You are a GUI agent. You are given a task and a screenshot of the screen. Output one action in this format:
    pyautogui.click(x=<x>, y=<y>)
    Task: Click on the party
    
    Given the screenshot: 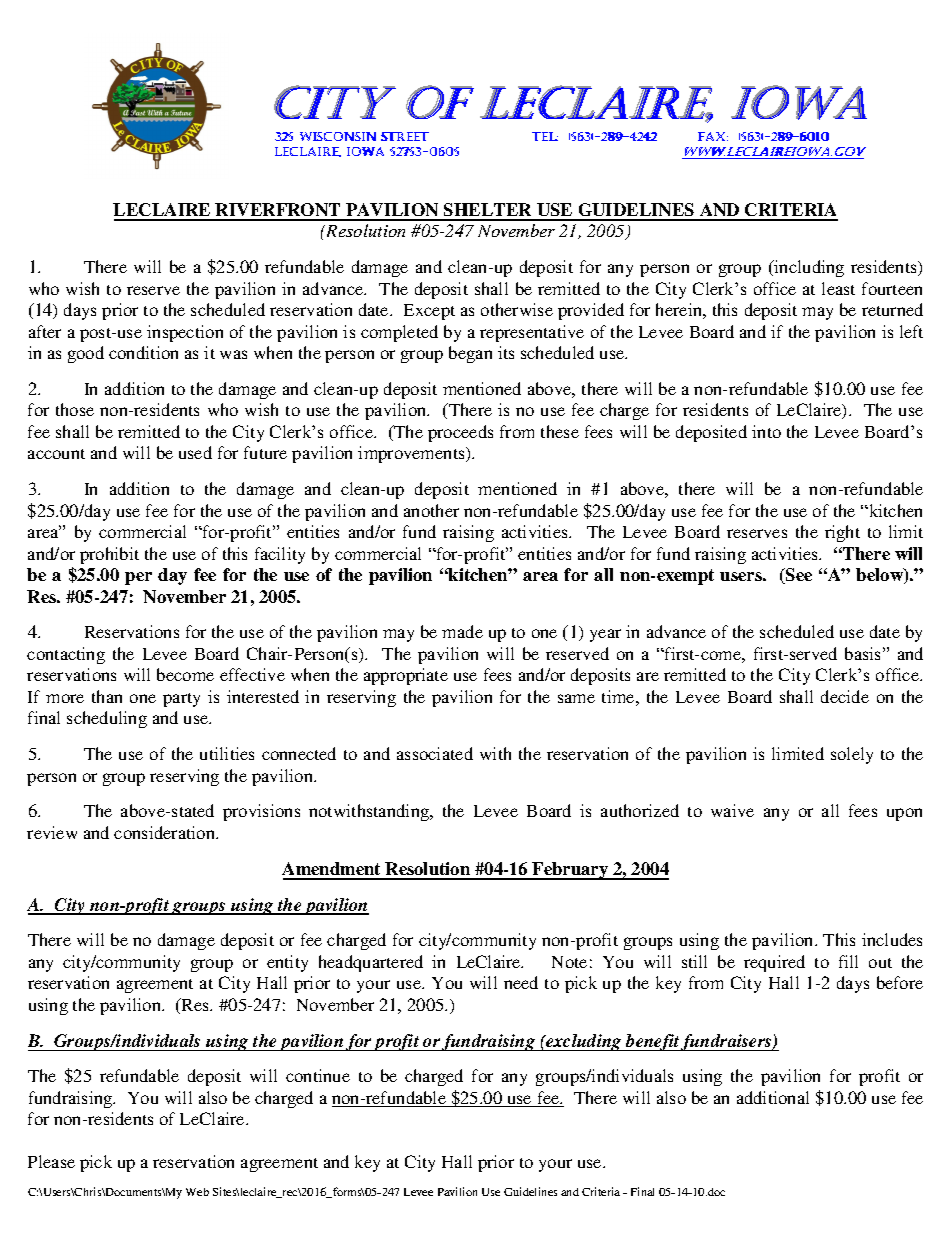 What is the action you would take?
    pyautogui.click(x=181, y=700)
